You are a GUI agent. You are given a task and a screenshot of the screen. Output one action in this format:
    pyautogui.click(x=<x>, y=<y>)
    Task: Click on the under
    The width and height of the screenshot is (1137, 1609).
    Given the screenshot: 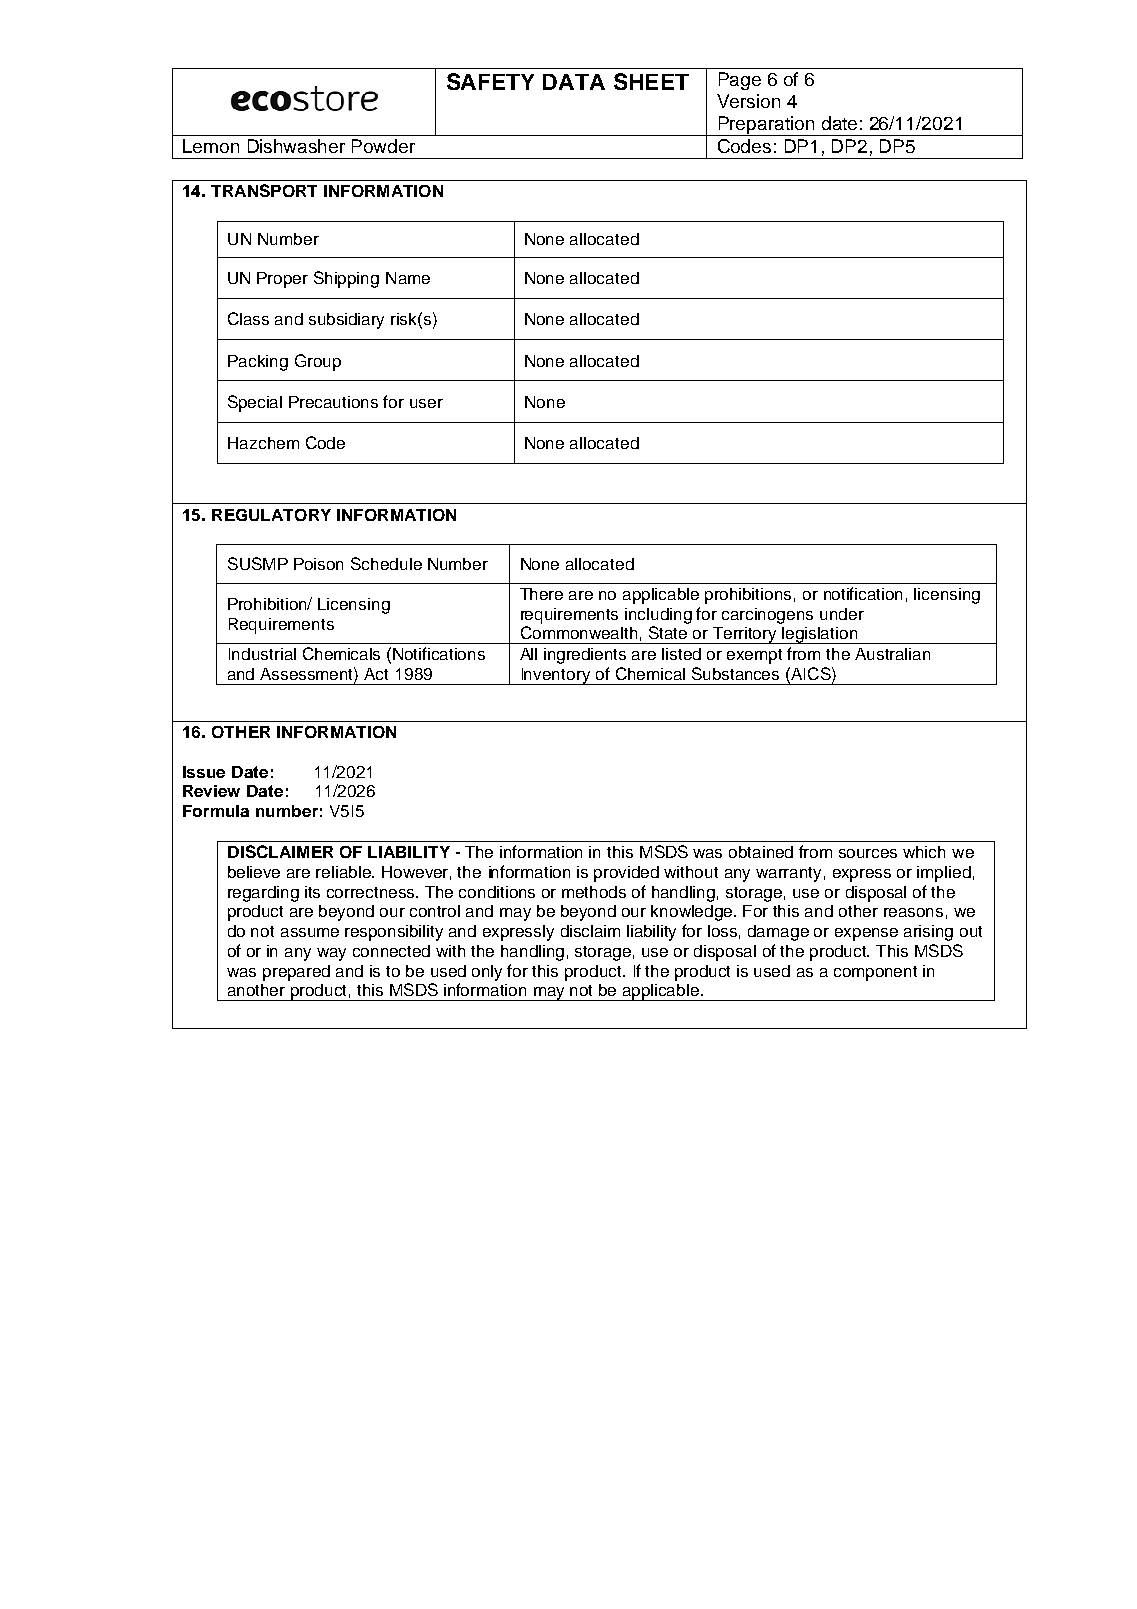 What is the action you would take?
    pyautogui.click(x=842, y=614)
